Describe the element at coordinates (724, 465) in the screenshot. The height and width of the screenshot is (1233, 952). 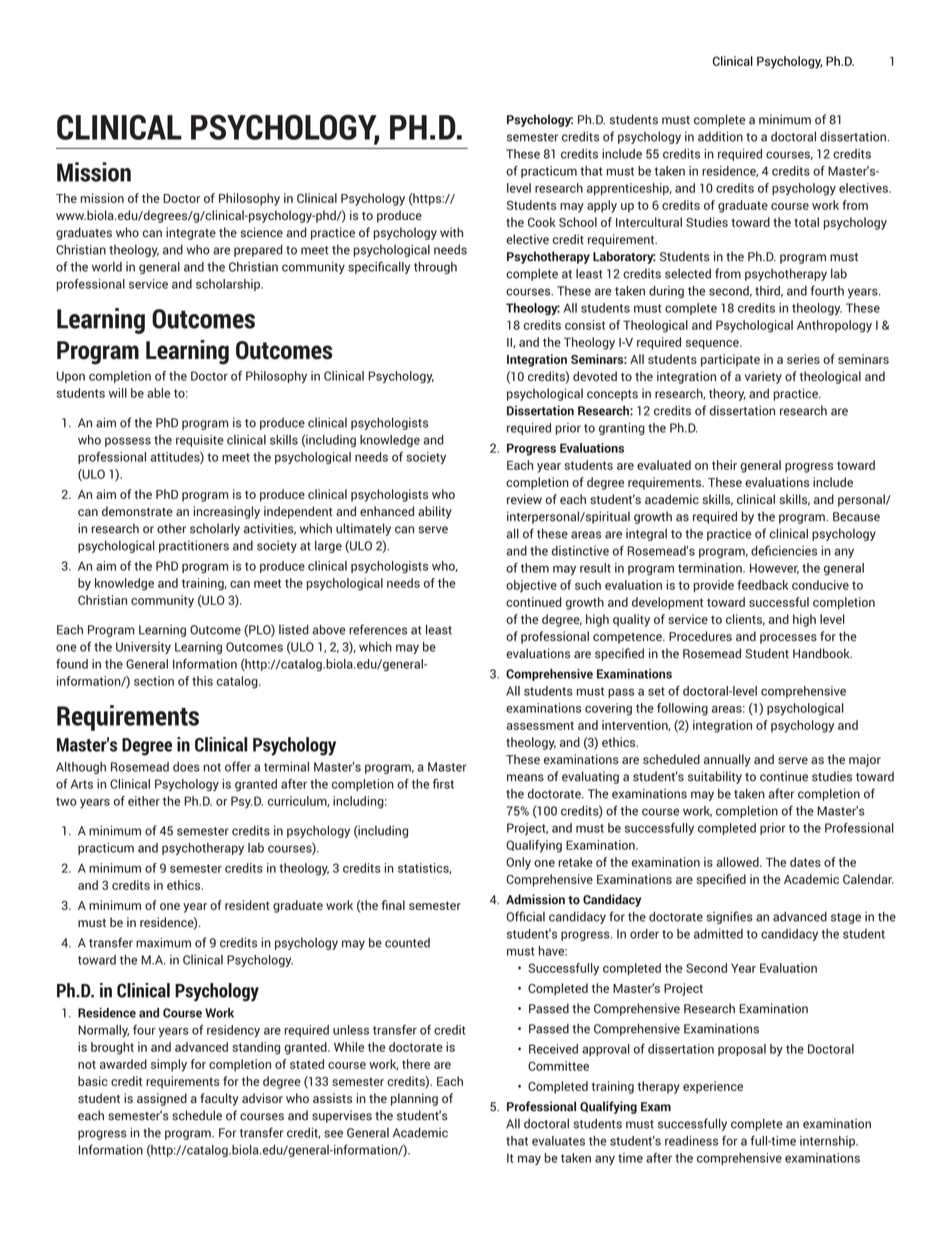
I see `their` at that location.
